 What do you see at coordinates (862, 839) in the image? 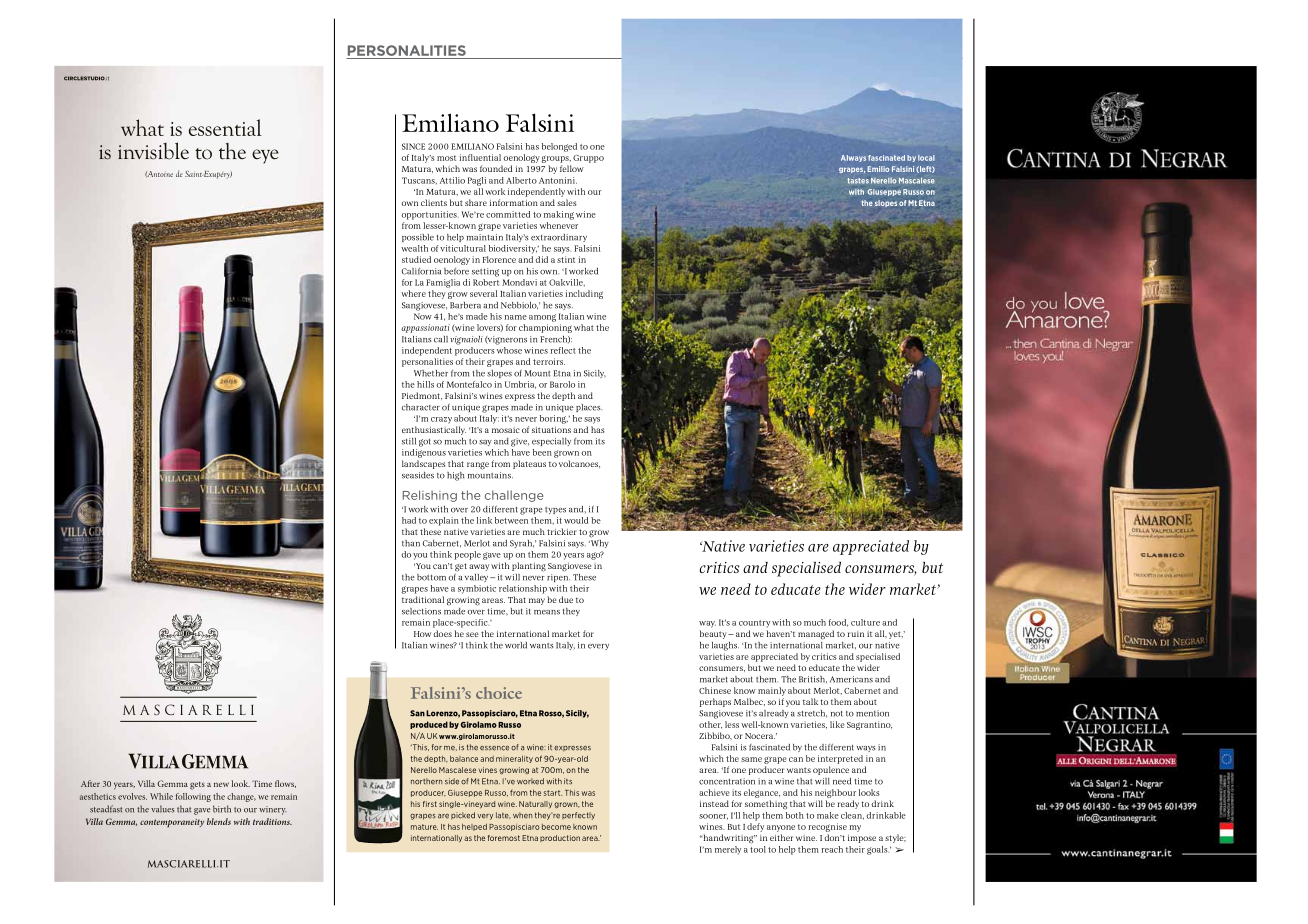
I see `impose` at bounding box center [862, 839].
